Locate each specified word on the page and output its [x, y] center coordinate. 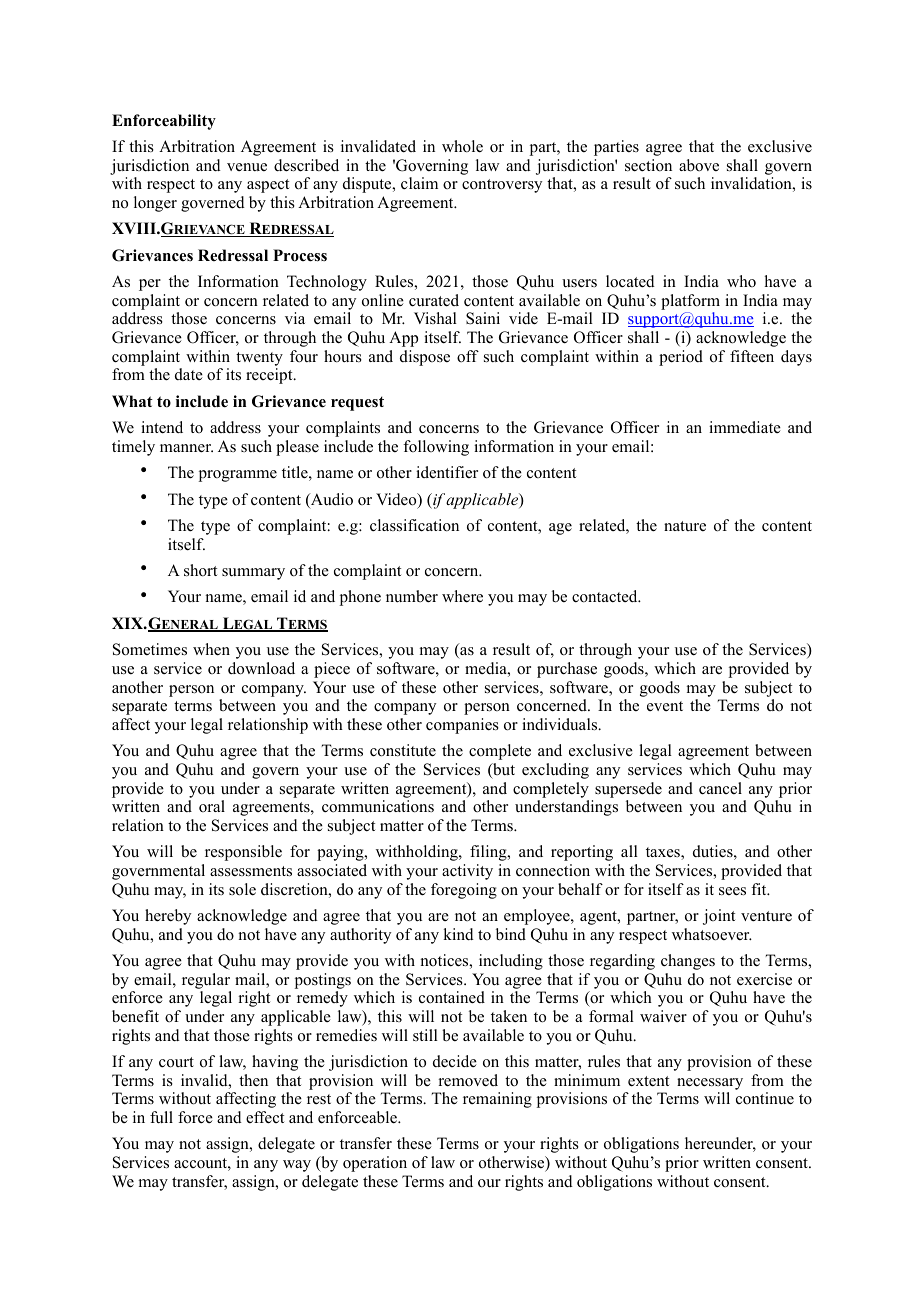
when [211, 649]
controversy [502, 186]
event [665, 706]
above [699, 165]
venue [247, 167]
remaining [497, 1100]
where [462, 596]
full [161, 1117]
